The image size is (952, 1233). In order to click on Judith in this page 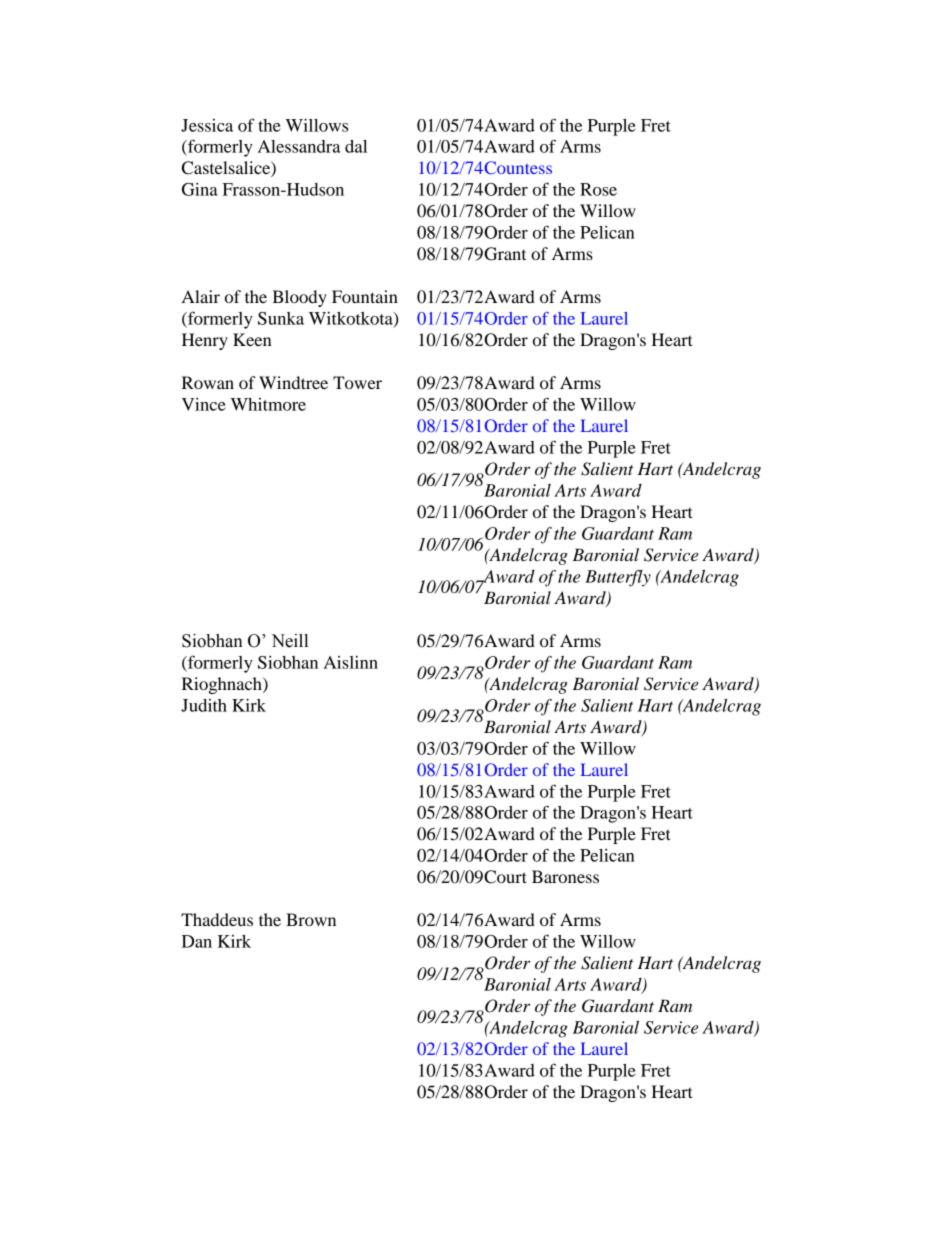, I will do `click(204, 705)`.
